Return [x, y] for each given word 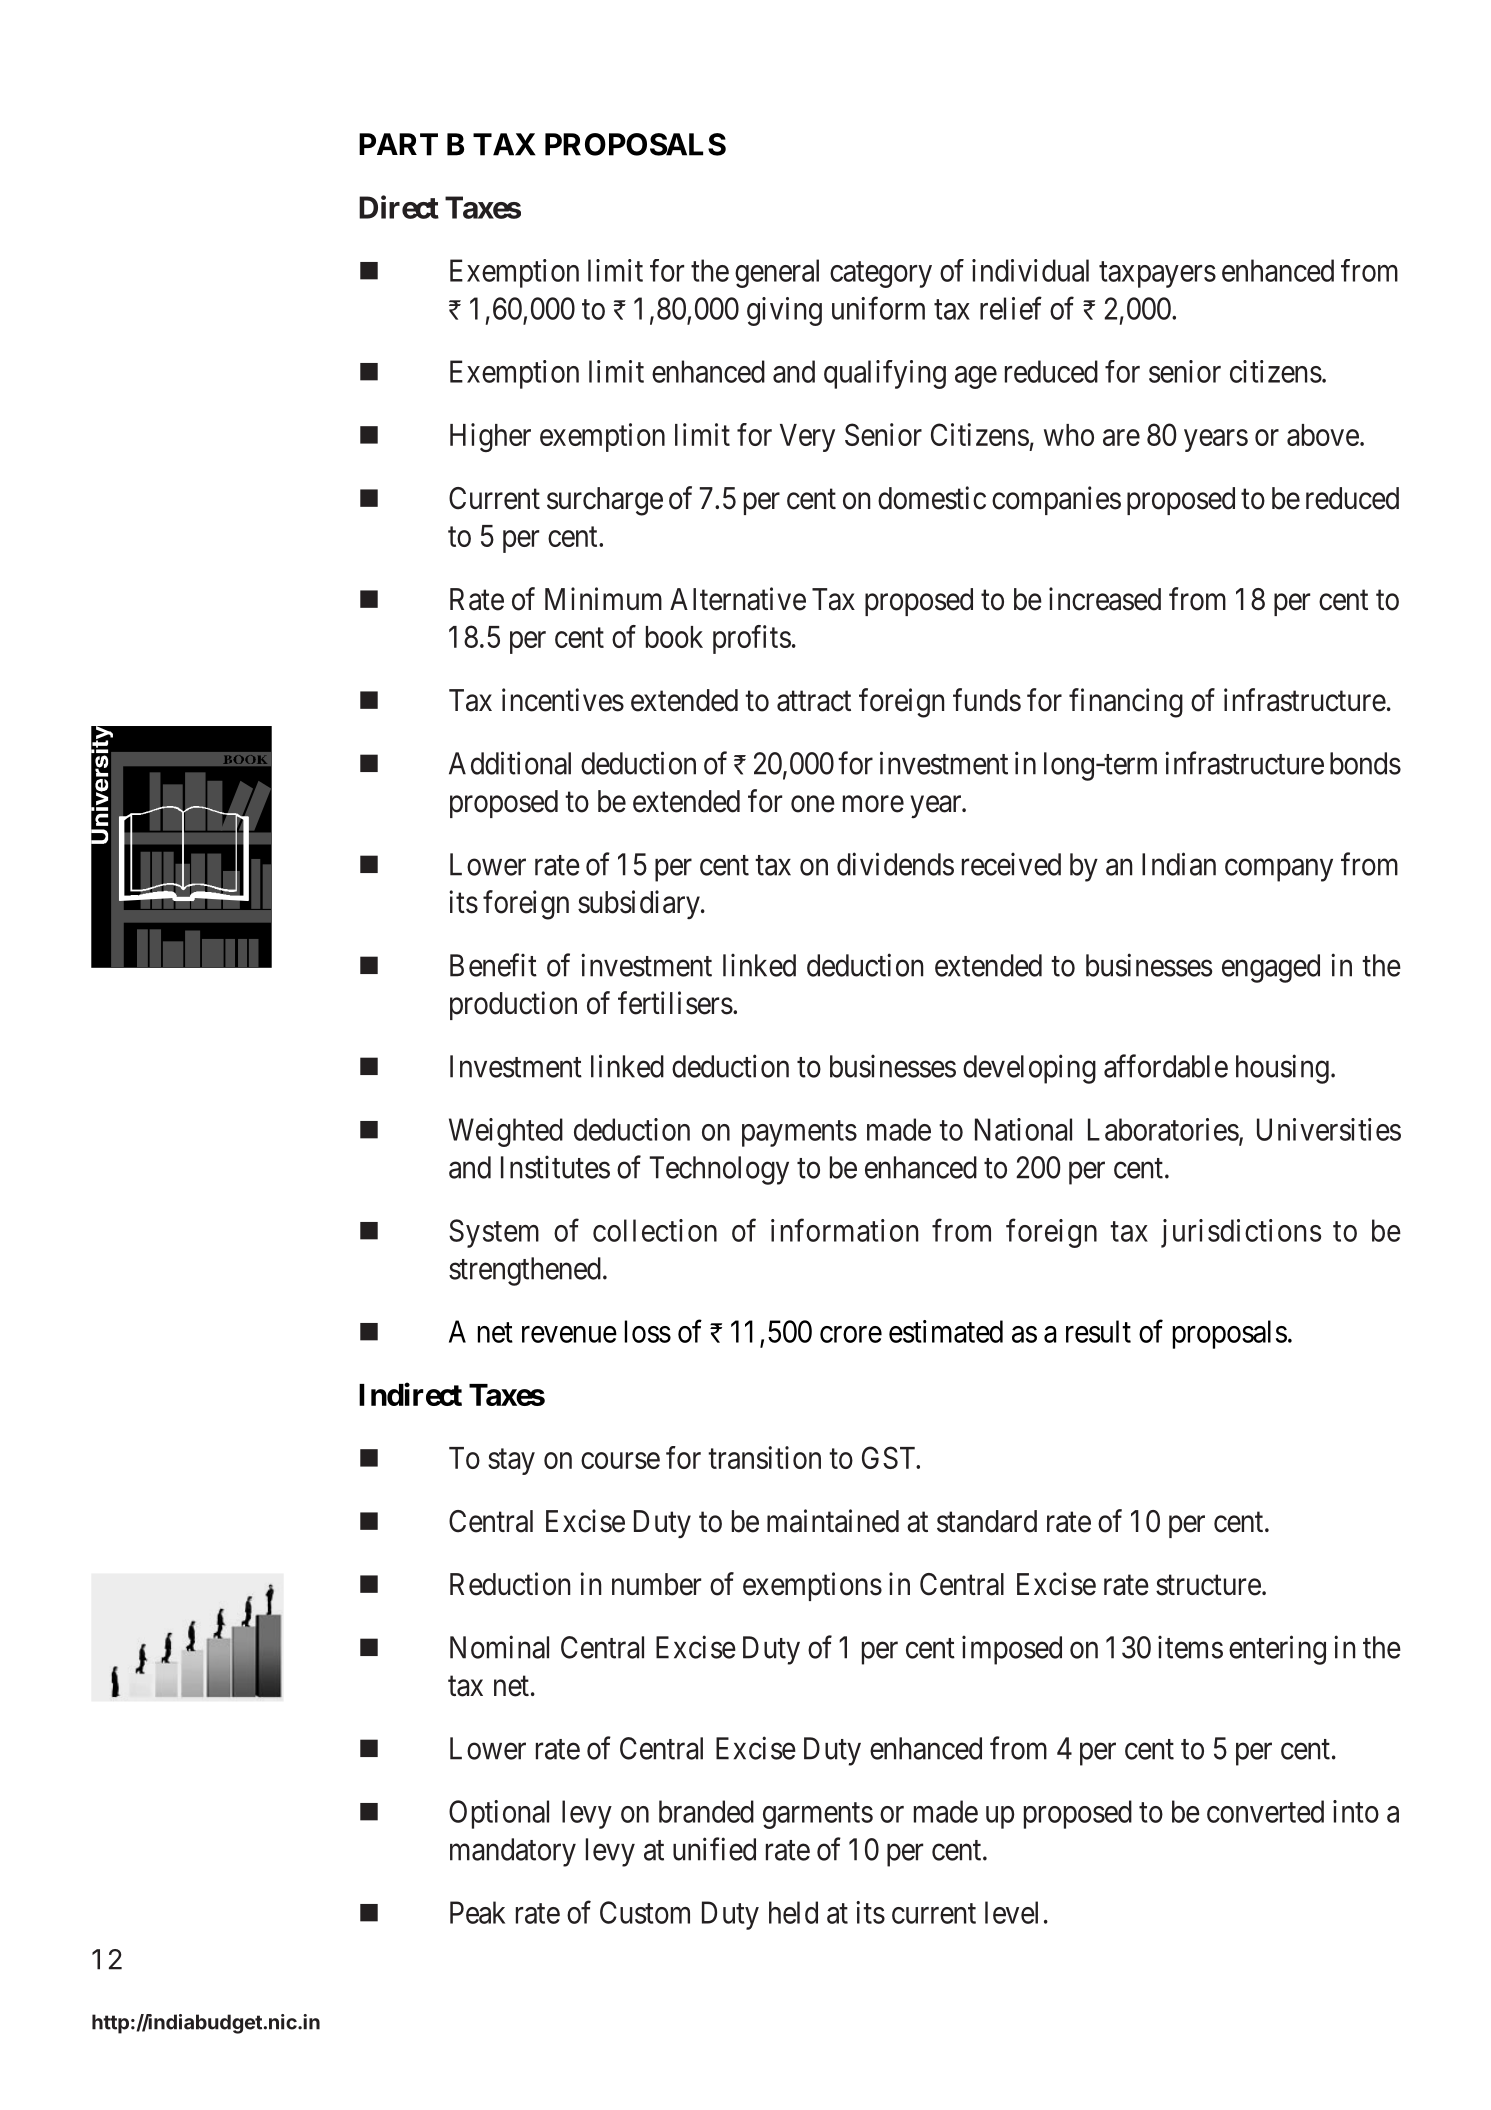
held [793, 1912]
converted [1265, 1811]
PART [398, 144]
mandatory [513, 1852]
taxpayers [1157, 275]
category [881, 275]
